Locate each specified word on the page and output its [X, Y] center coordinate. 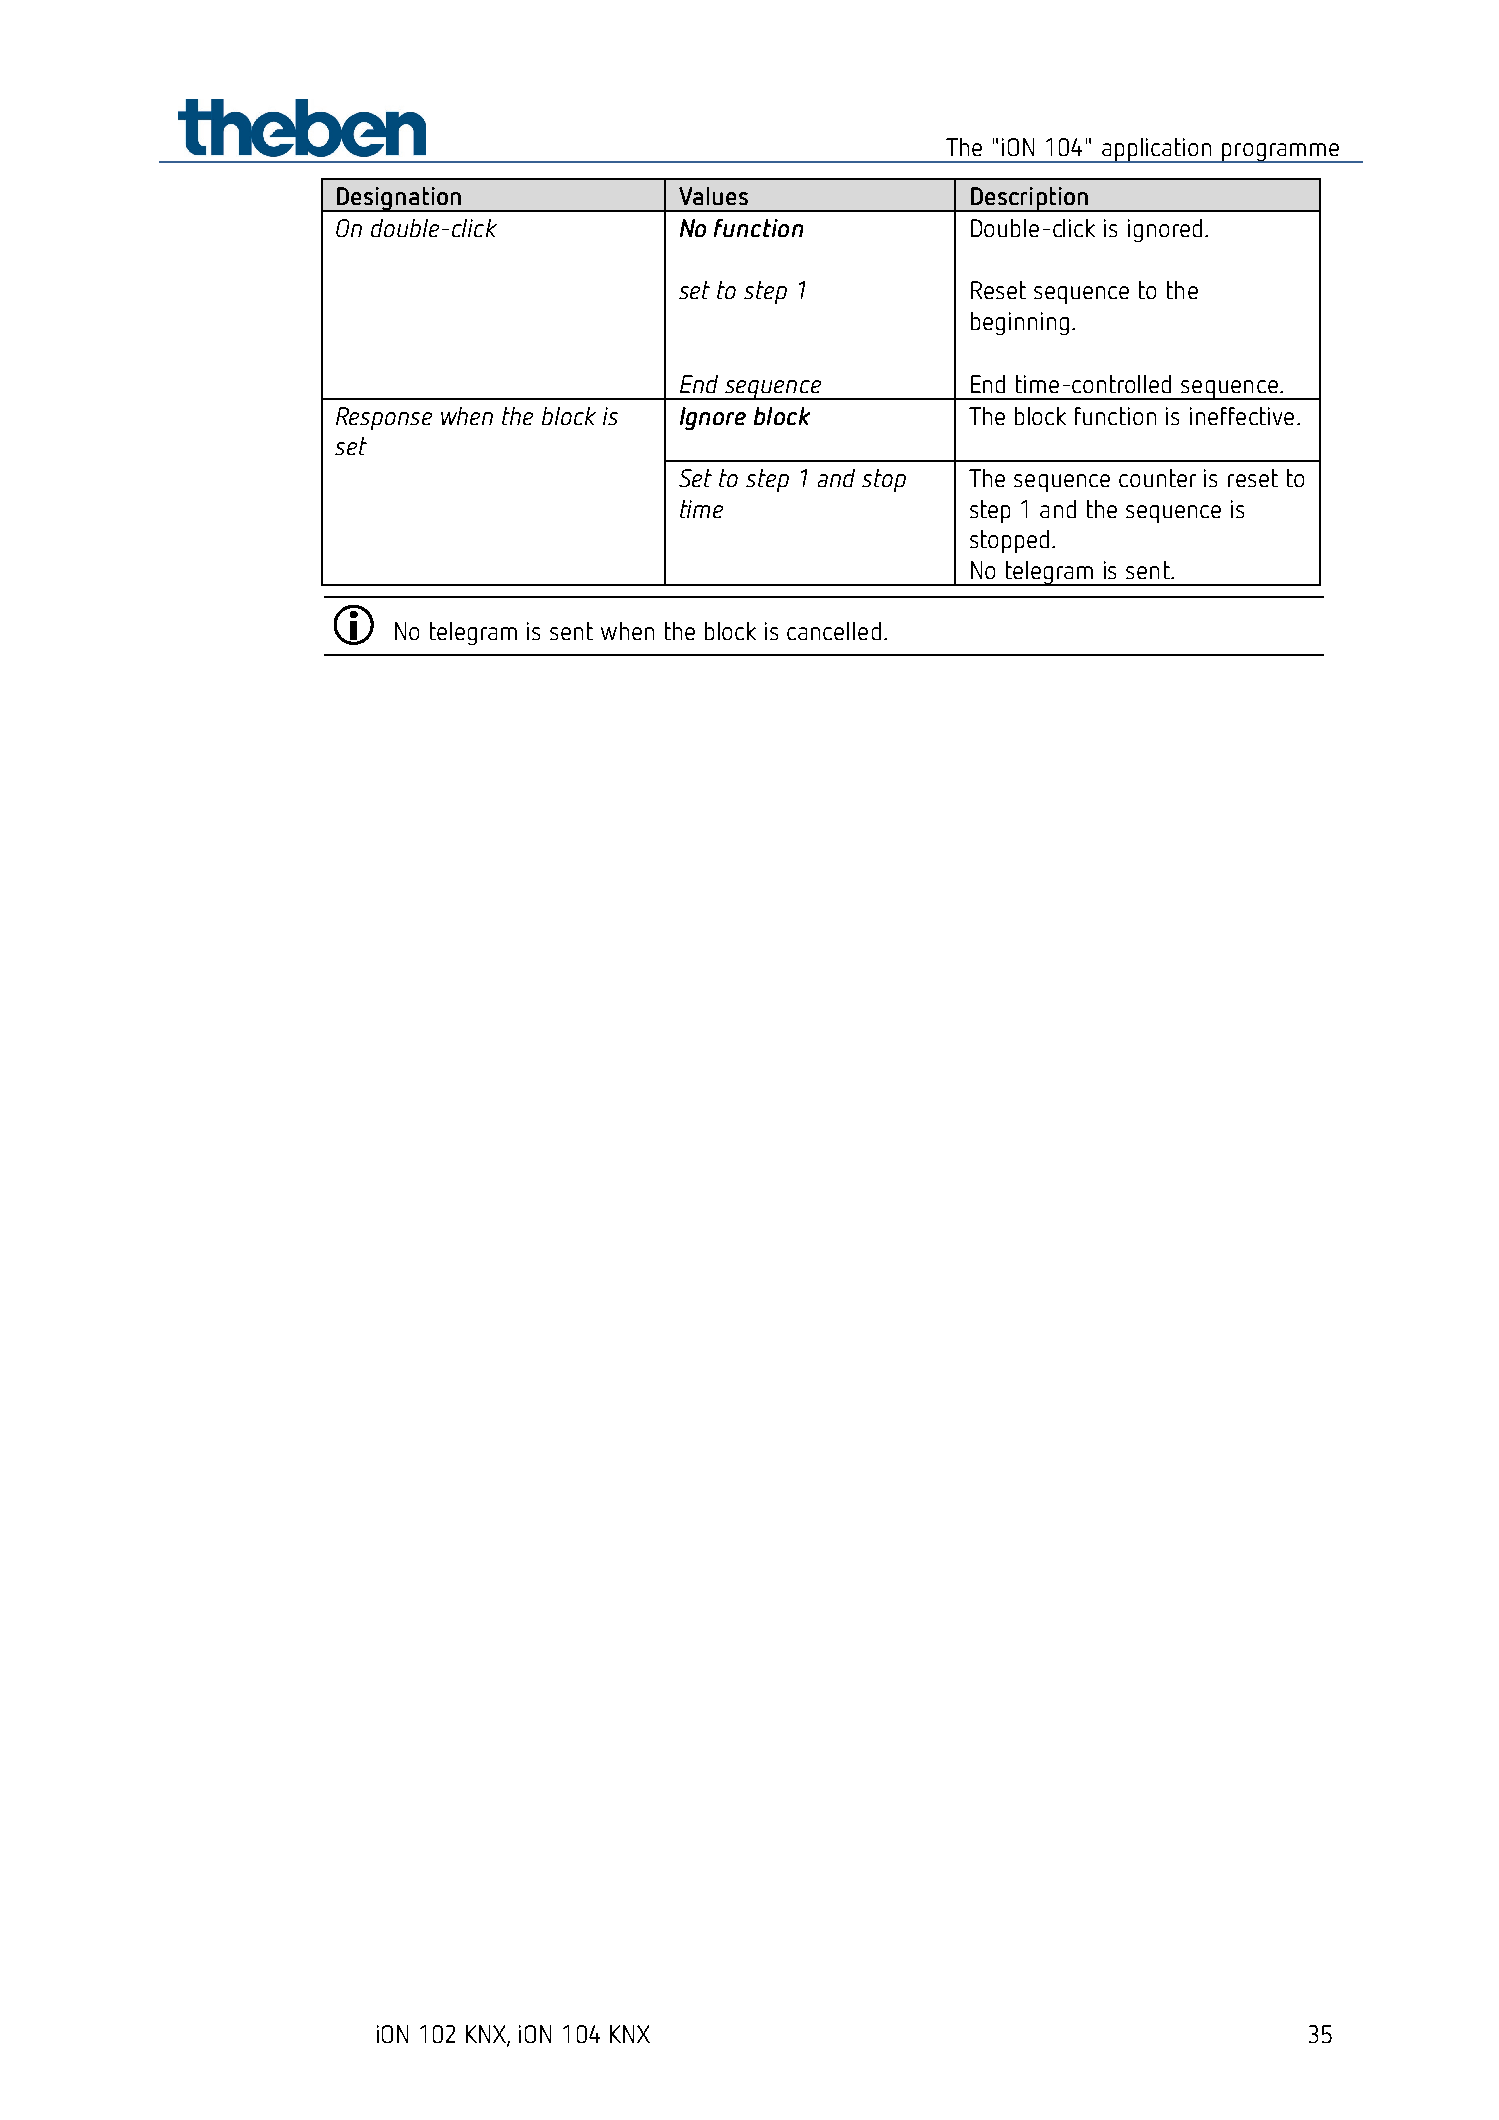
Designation [399, 199]
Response [384, 418]
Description [1029, 199]
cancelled [834, 631]
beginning [1020, 323]
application [1157, 150]
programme [1281, 153]
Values [713, 196]
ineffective [1242, 416]
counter [1157, 478]
